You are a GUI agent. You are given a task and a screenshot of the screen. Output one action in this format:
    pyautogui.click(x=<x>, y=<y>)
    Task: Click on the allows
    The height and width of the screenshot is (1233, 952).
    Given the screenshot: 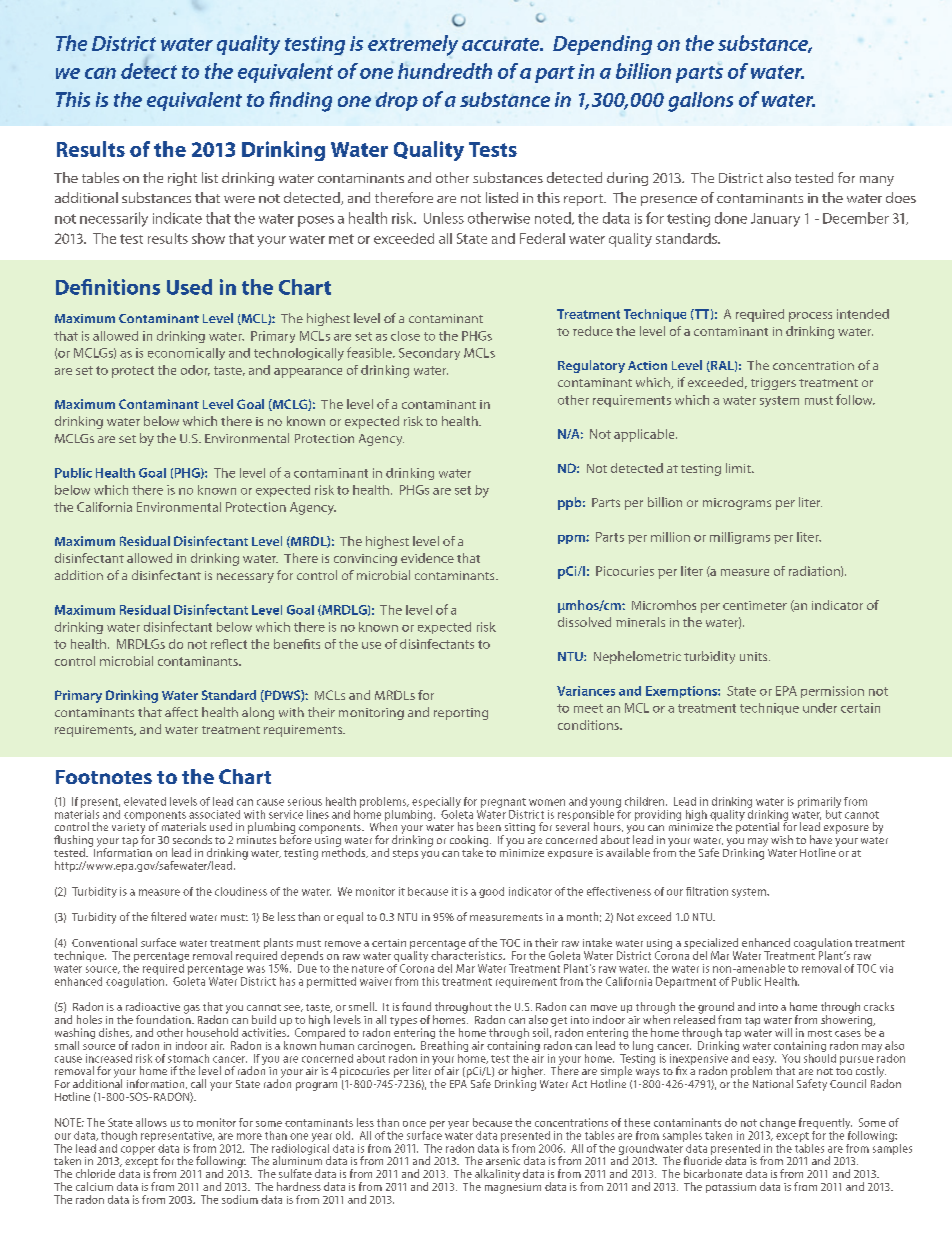 What is the action you would take?
    pyautogui.click(x=151, y=1122)
